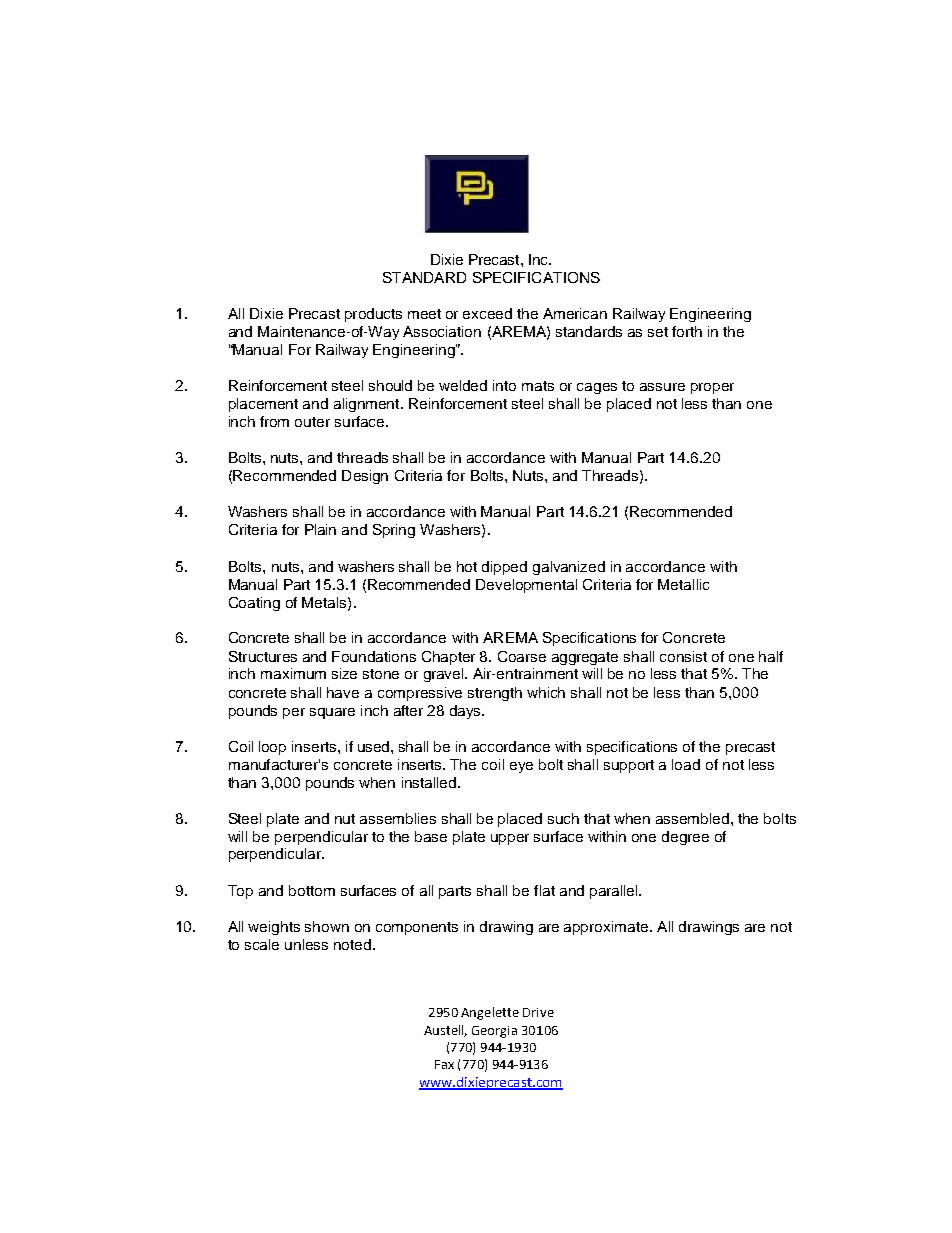  Describe the element at coordinates (487, 313) in the screenshot. I see `exceed` at that location.
